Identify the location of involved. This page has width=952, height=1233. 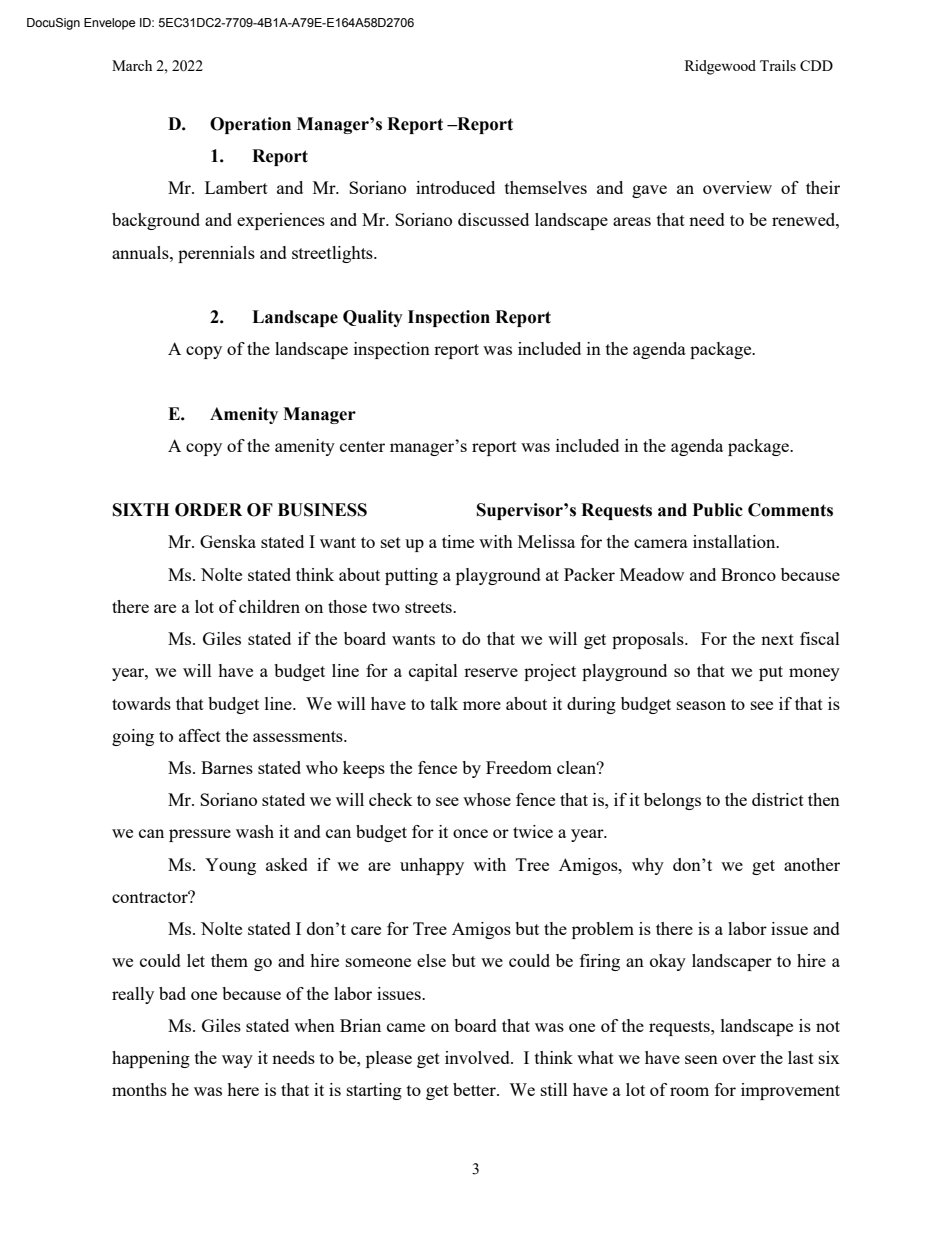
(478, 1057).
